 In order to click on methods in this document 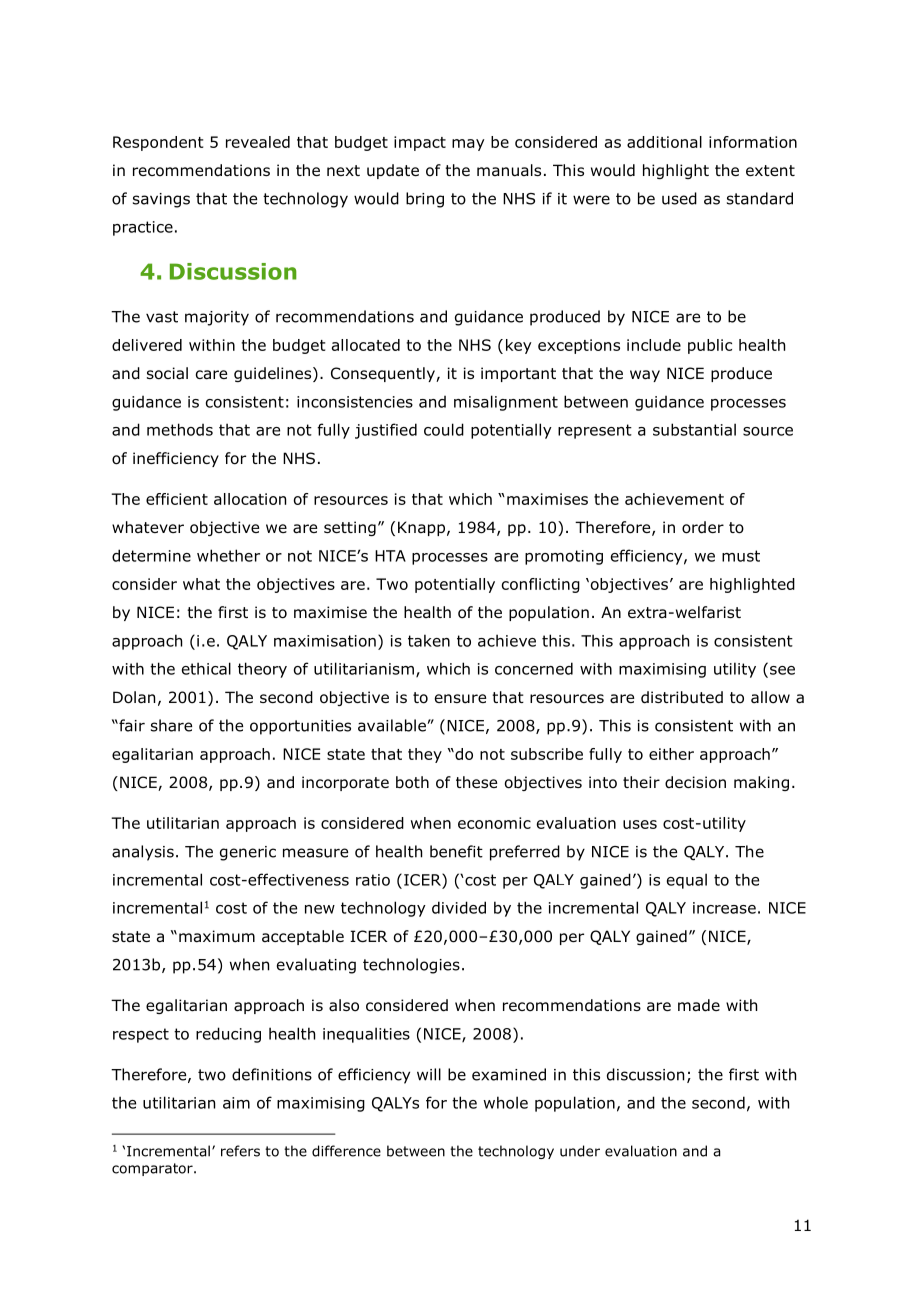, I will do `click(180, 429)`.
